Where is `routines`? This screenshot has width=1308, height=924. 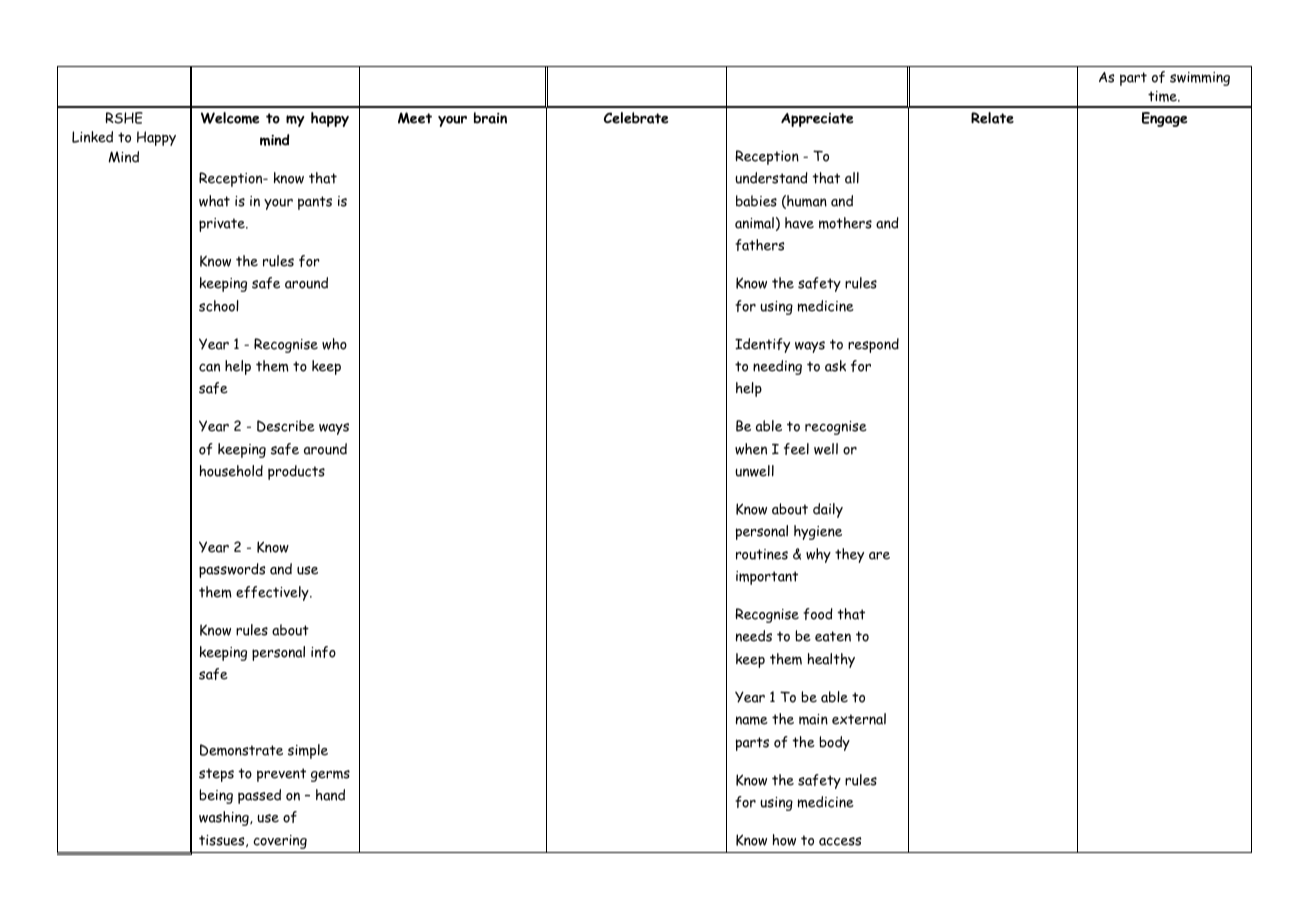
routines is located at coordinates (762, 554).
